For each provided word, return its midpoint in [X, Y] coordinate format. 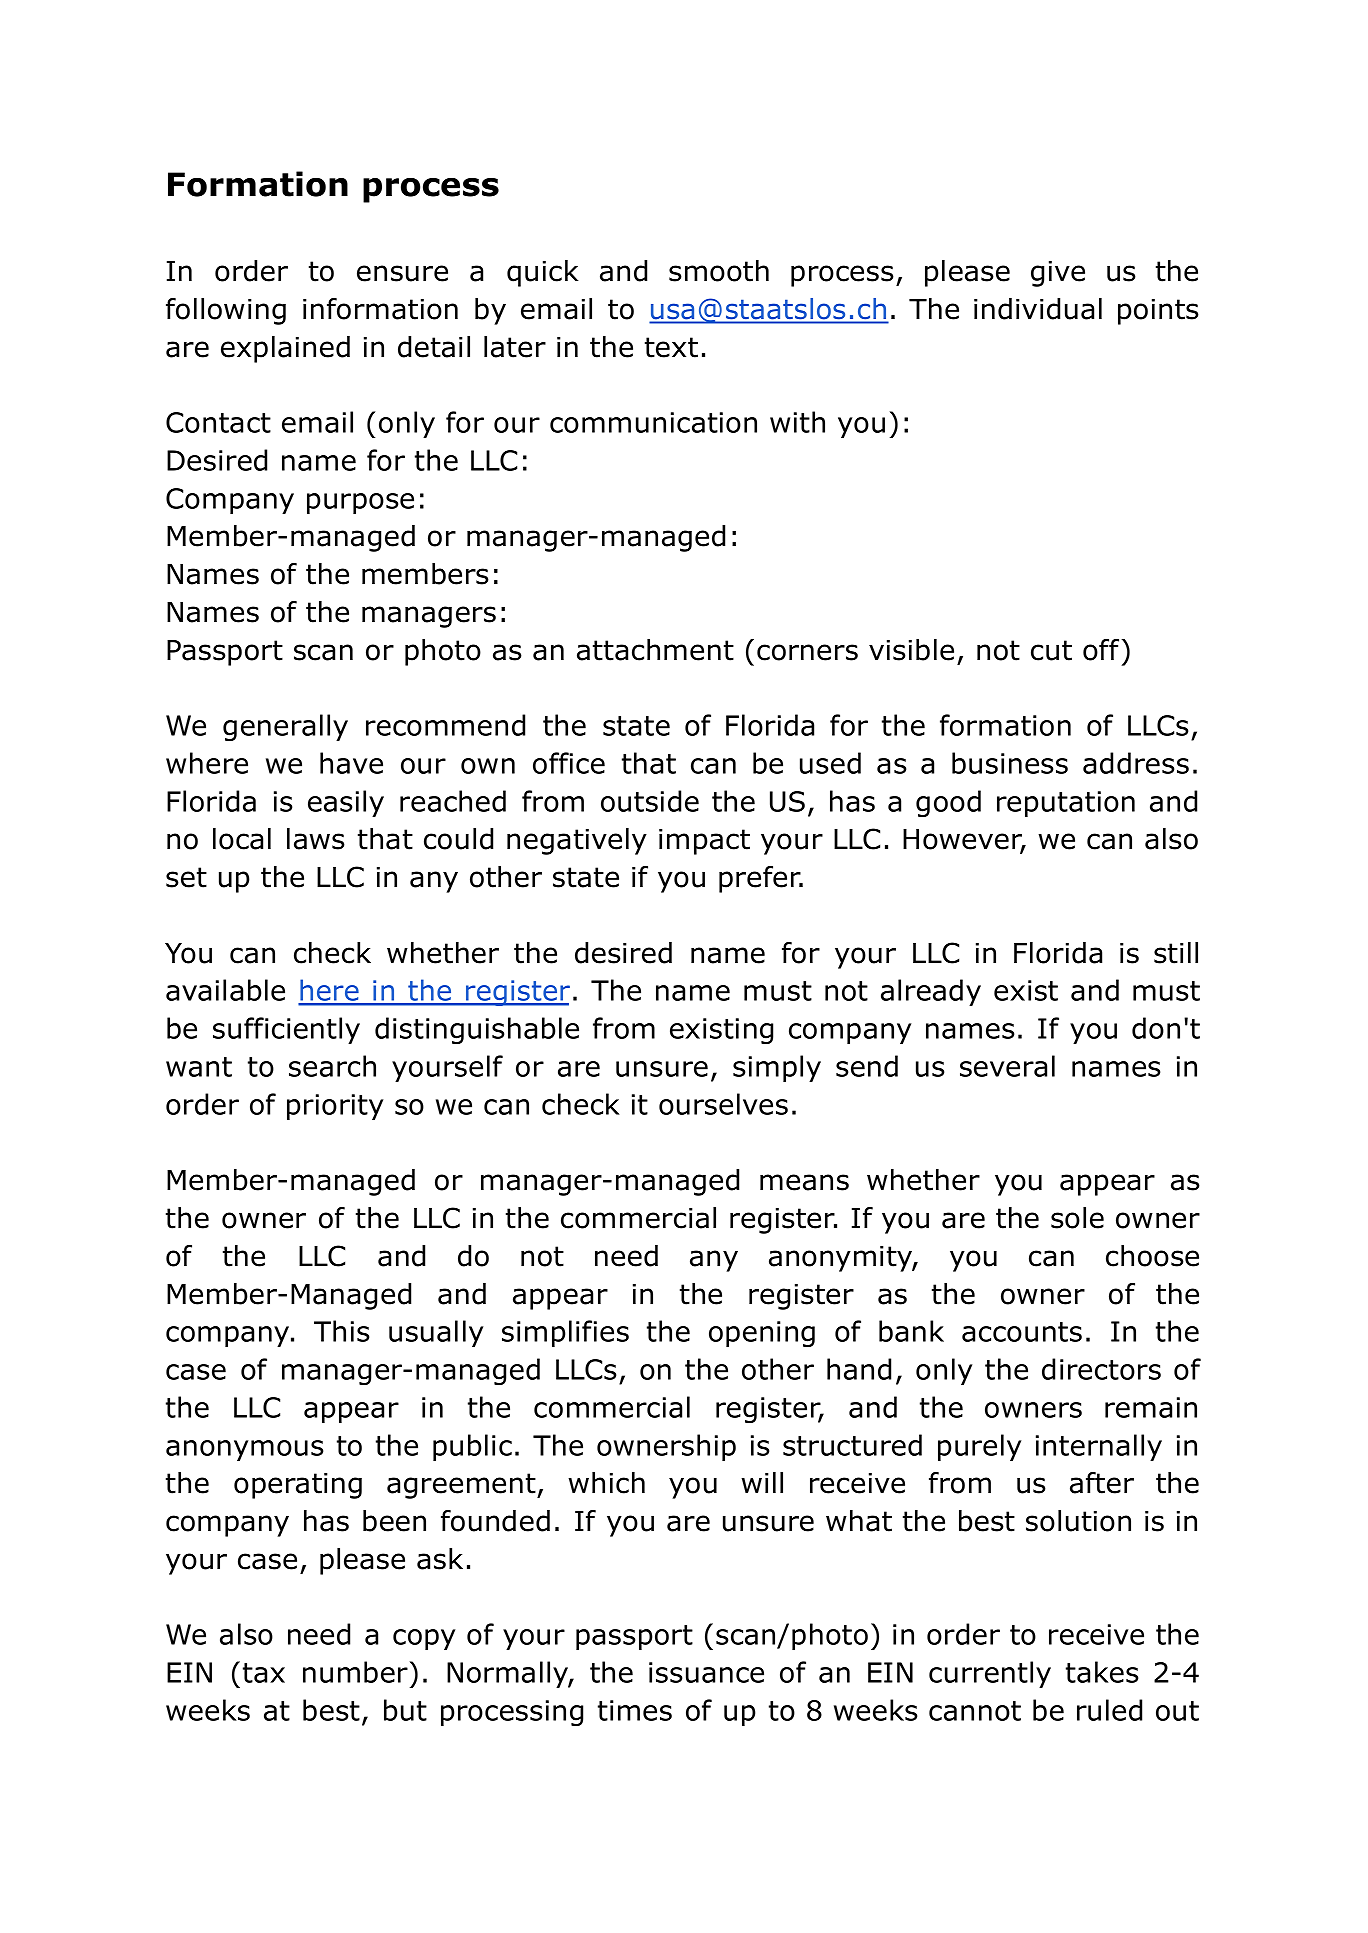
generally [285, 727]
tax [264, 1673]
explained [285, 349]
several [1007, 1066]
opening [762, 1334]
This [341, 1331]
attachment [655, 650]
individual [1038, 309]
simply [777, 1068]
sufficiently [286, 1030]
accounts [1022, 1332]
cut [1051, 650]
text [671, 347]
